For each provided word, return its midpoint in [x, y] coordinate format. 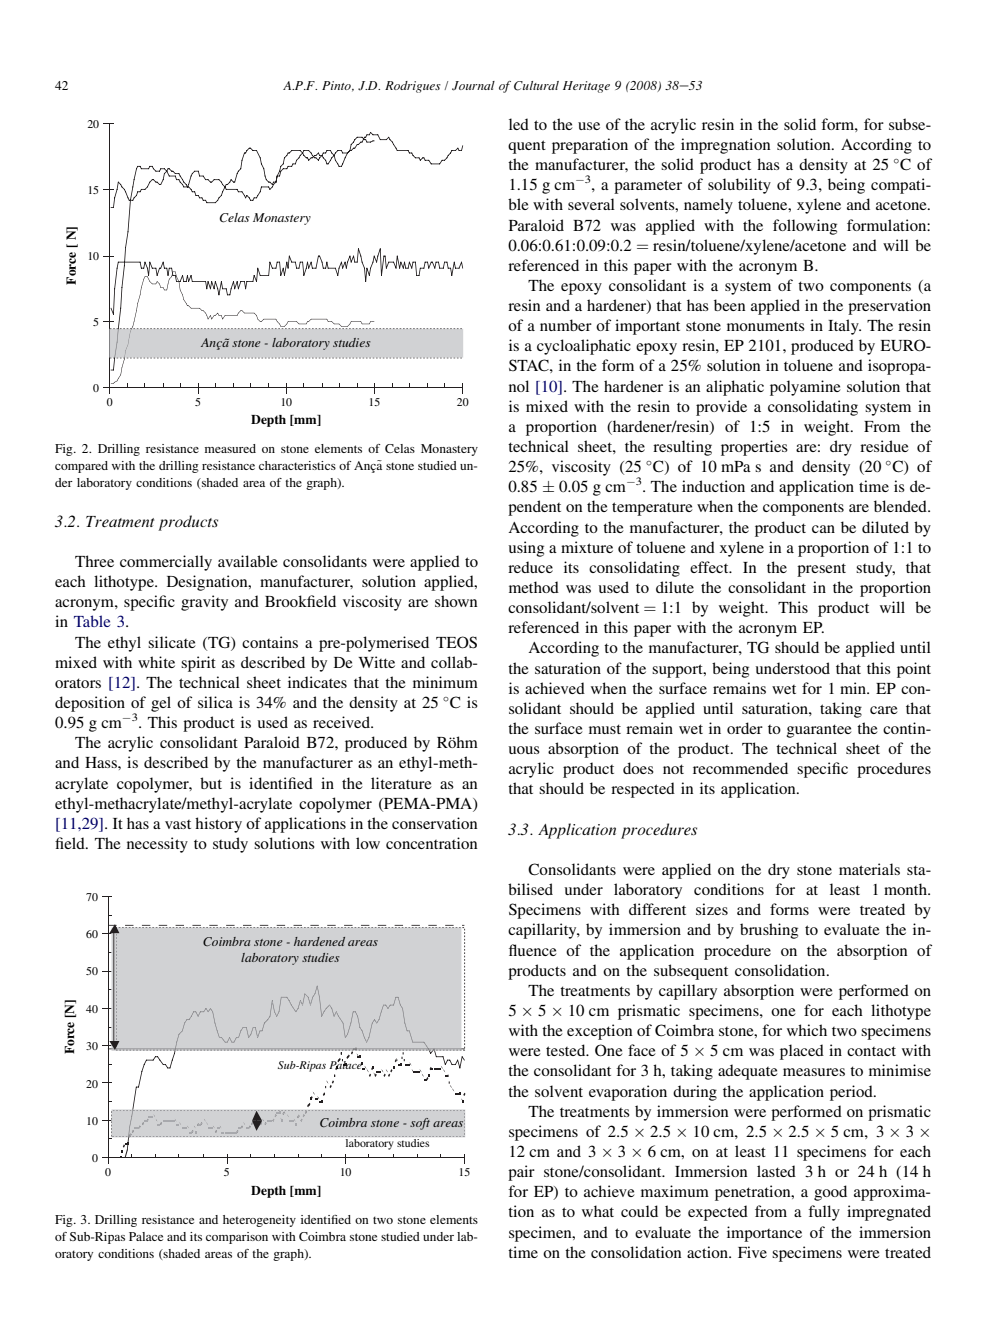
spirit [198, 664]
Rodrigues [413, 87]
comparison [237, 1238]
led [519, 124]
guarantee [819, 731]
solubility [739, 186]
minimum [445, 682]
